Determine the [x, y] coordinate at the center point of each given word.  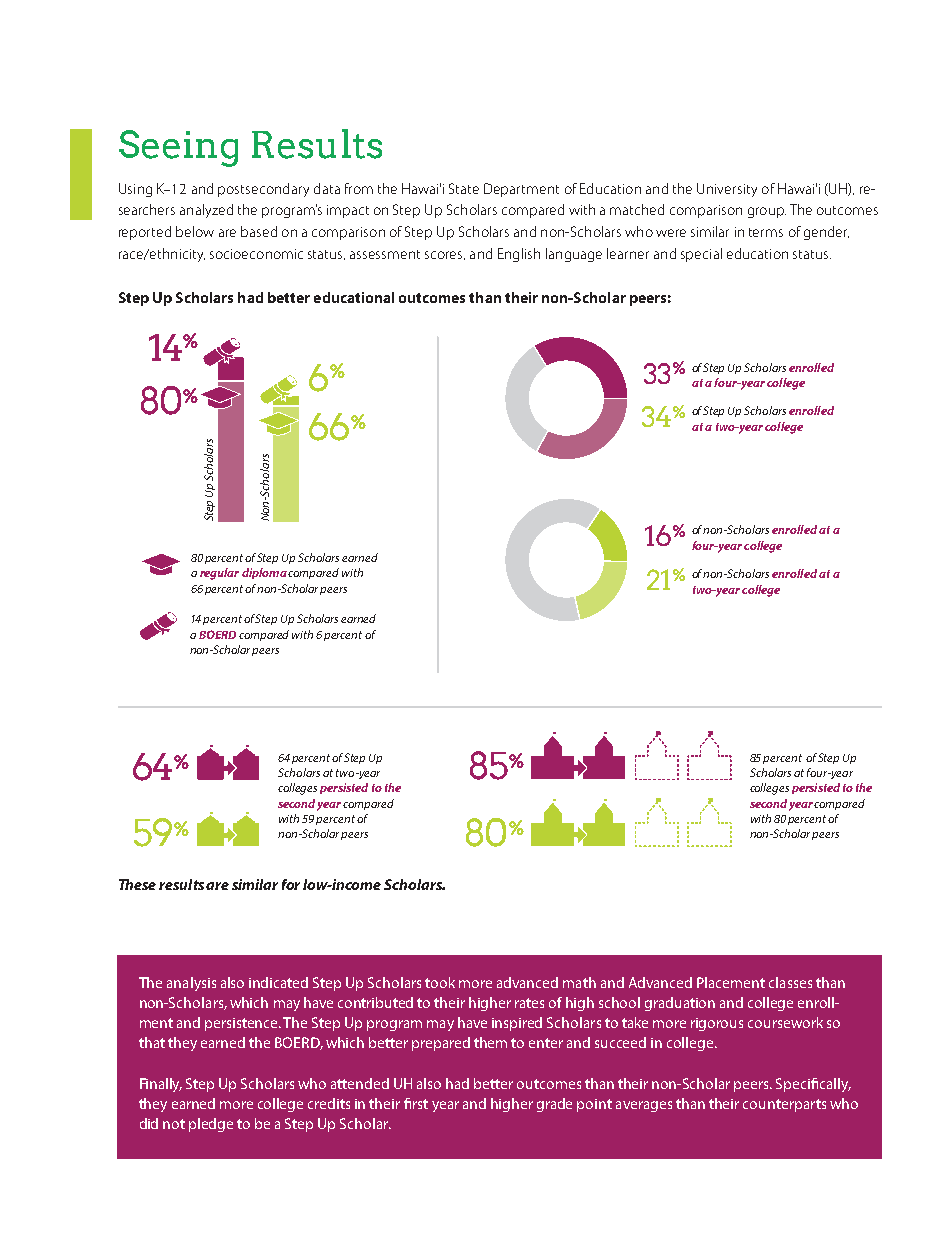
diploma [264, 573]
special [701, 255]
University [727, 190]
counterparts [784, 1105]
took [440, 982]
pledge [211, 1125]
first [416, 1103]
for [291, 884]
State [464, 188]
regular [219, 574]
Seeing [178, 148]
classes [790, 982]
